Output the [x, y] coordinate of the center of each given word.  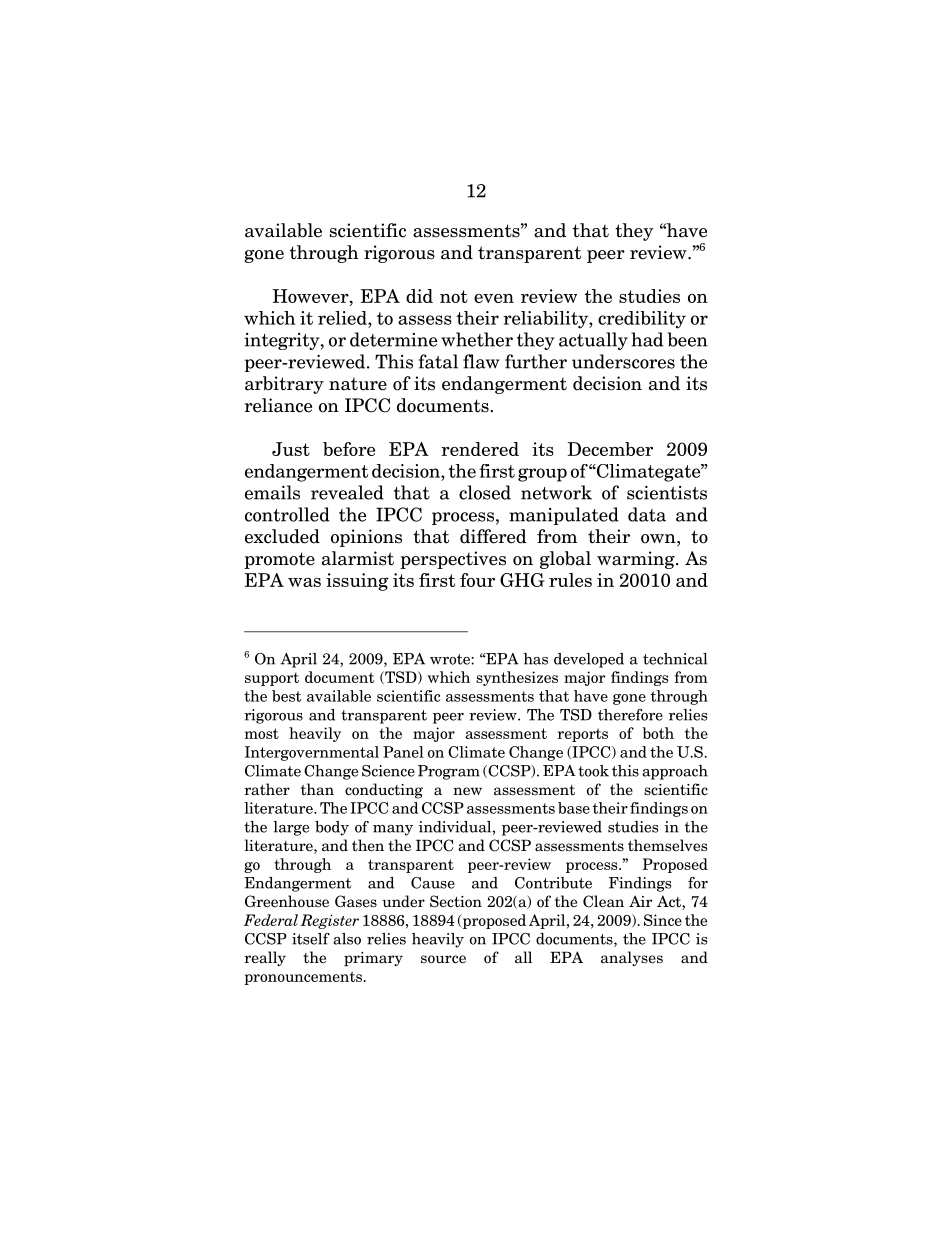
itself [311, 939]
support [272, 679]
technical [675, 659]
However [312, 296]
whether [477, 339]
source [443, 959]
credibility [642, 320]
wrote [451, 659]
